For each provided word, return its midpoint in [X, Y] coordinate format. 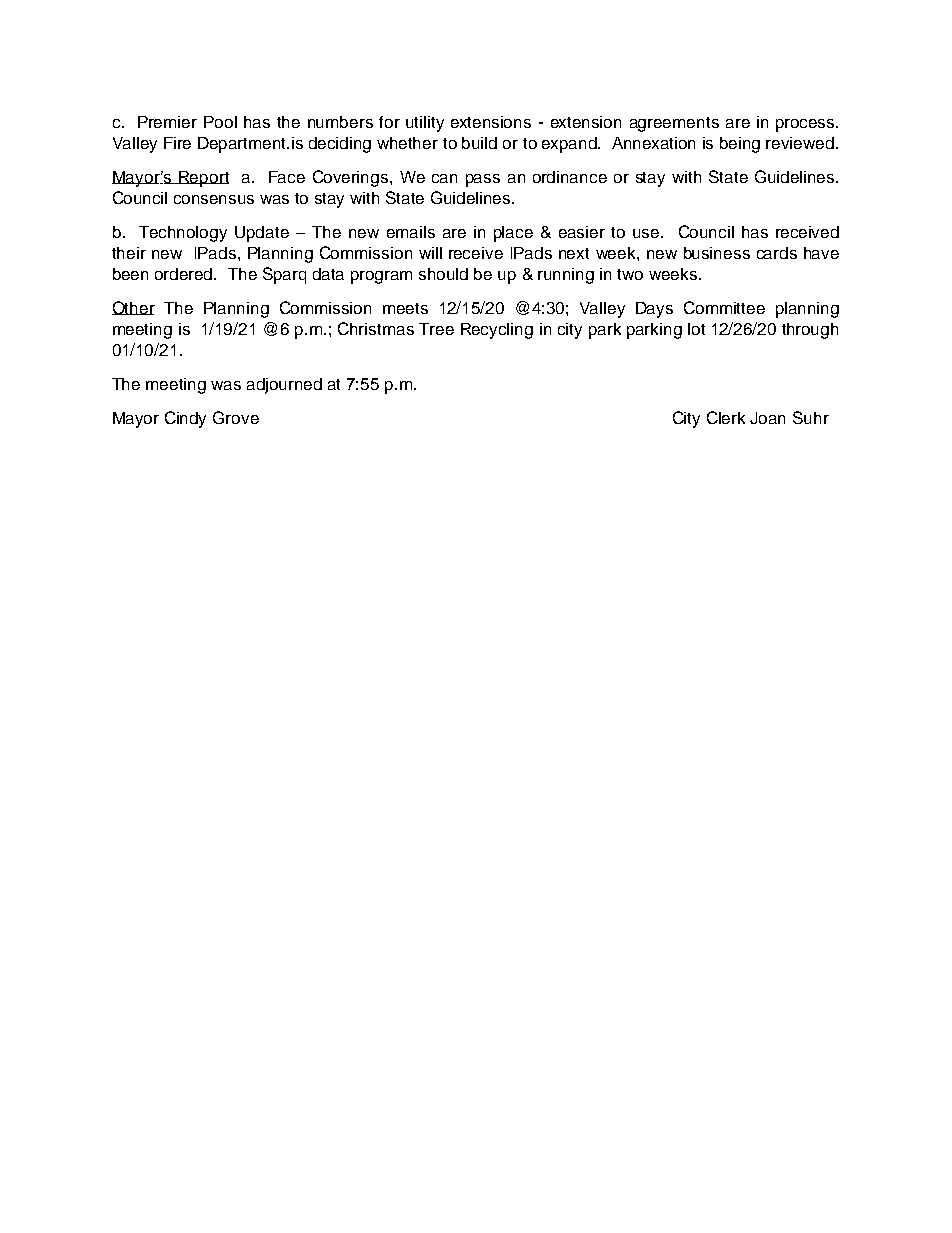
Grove [236, 417]
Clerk [726, 417]
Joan [767, 418]
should [443, 274]
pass [483, 180]
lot [696, 329]
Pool [220, 122]
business [717, 253]
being [740, 145]
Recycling [497, 331]
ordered [185, 274]
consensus [214, 199]
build [479, 143]
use [647, 233]
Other [133, 308]
